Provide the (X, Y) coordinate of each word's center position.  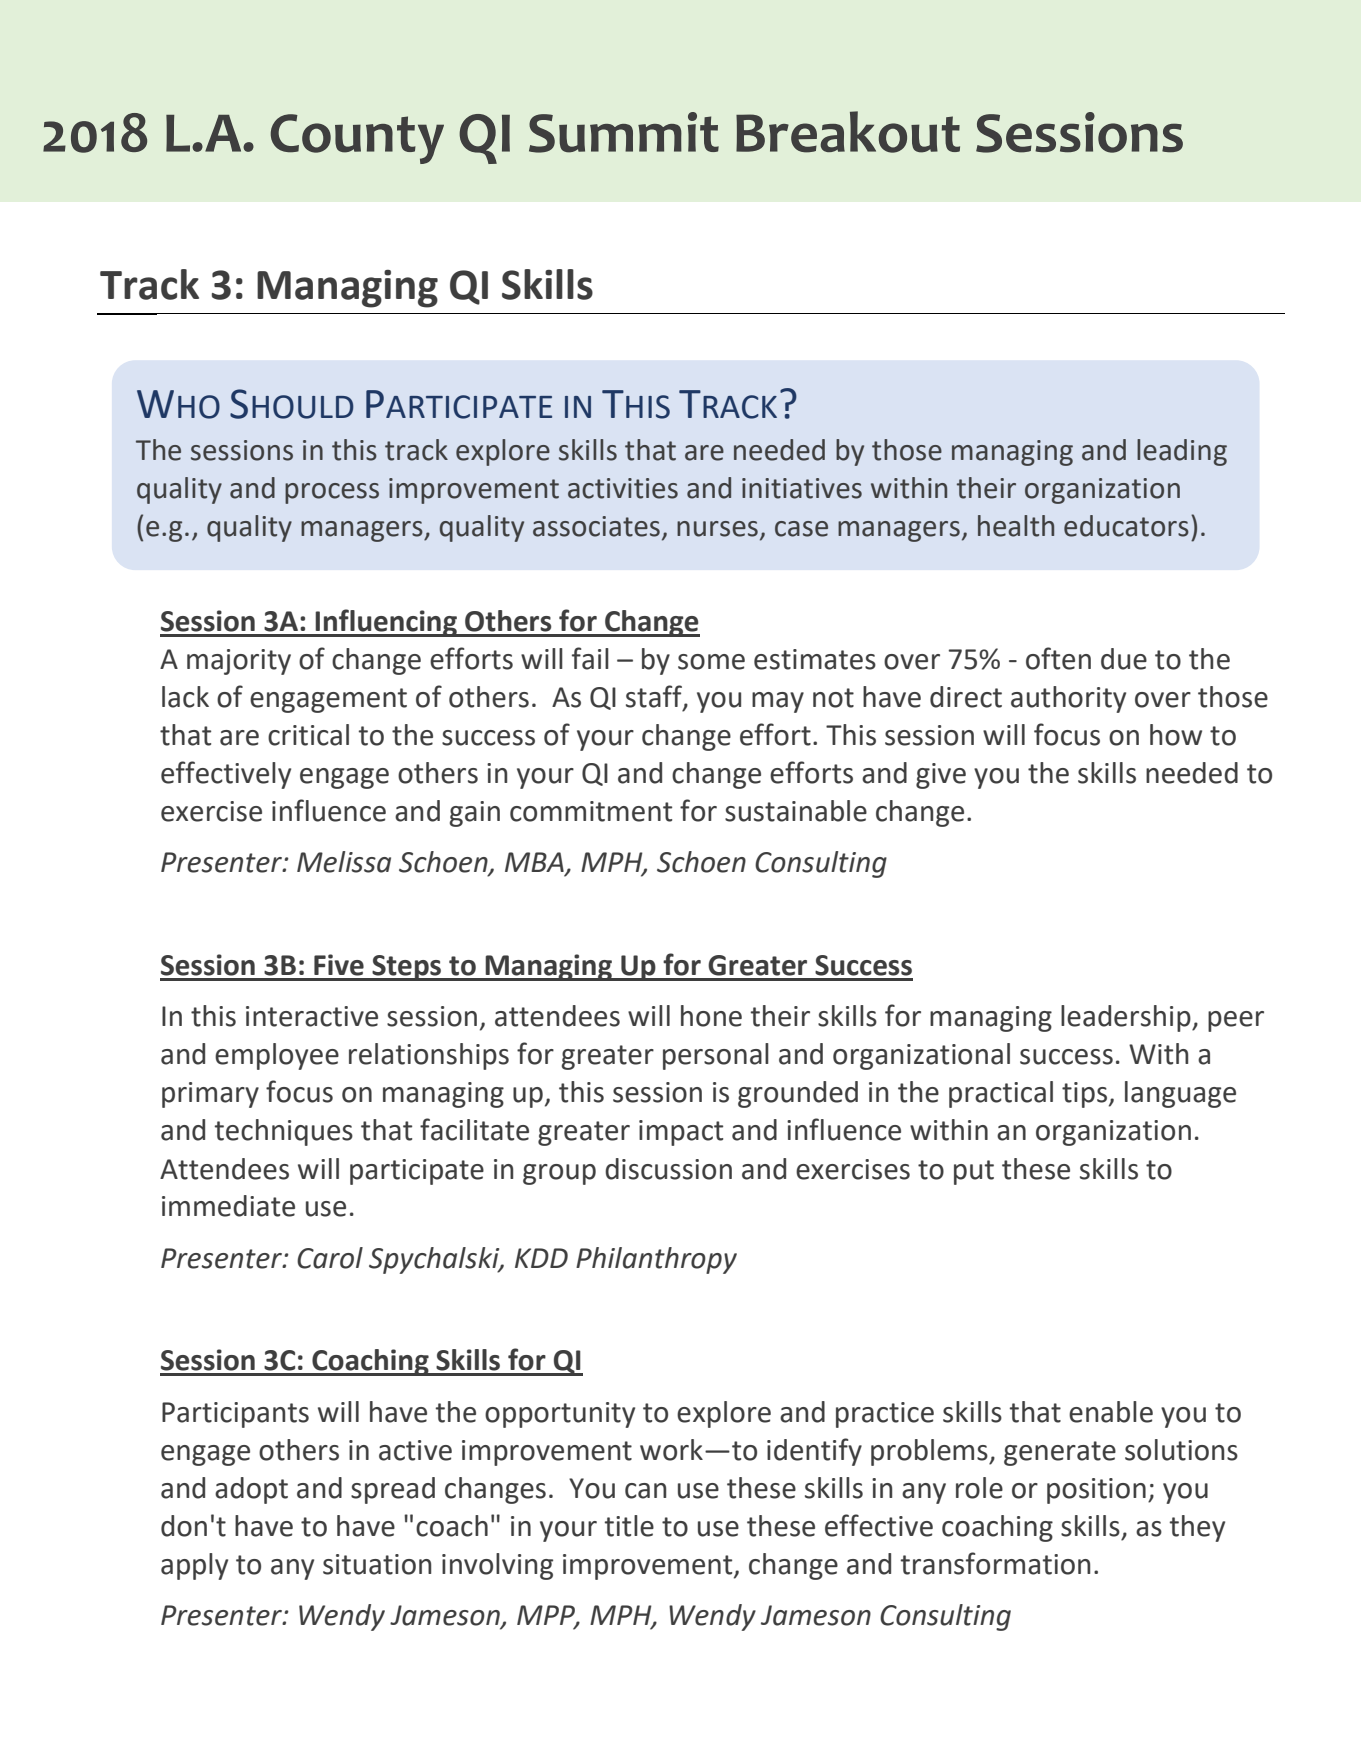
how (1176, 735)
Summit (624, 132)
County (357, 139)
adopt (251, 1490)
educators (1126, 526)
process (332, 493)
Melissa (344, 862)
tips (1084, 1095)
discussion (668, 1169)
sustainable (796, 811)
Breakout (848, 132)
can (645, 1491)
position (1096, 1491)
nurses (717, 529)
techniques (284, 1132)
